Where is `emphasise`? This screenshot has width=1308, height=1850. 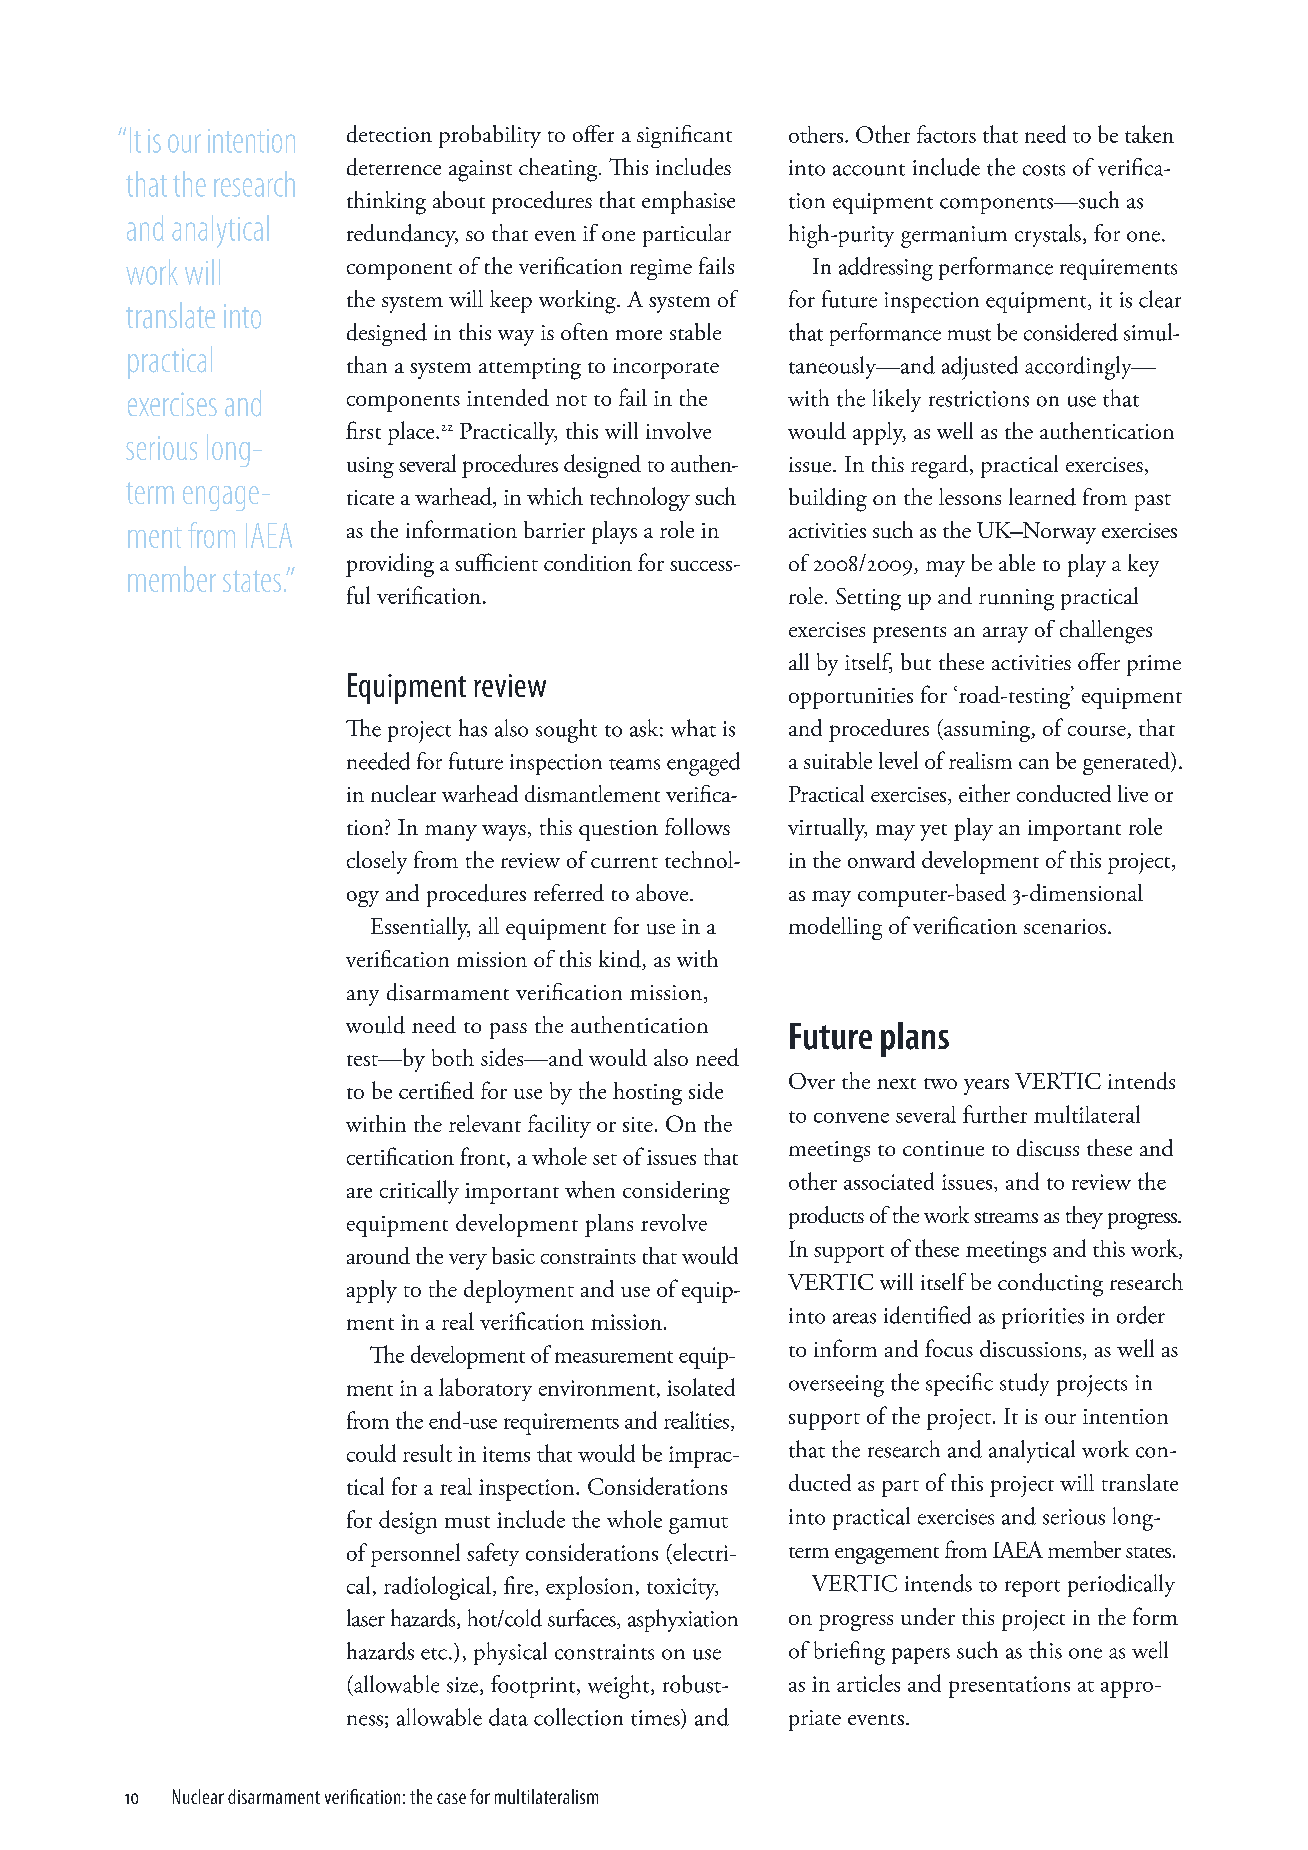
emphasise is located at coordinates (688, 202).
